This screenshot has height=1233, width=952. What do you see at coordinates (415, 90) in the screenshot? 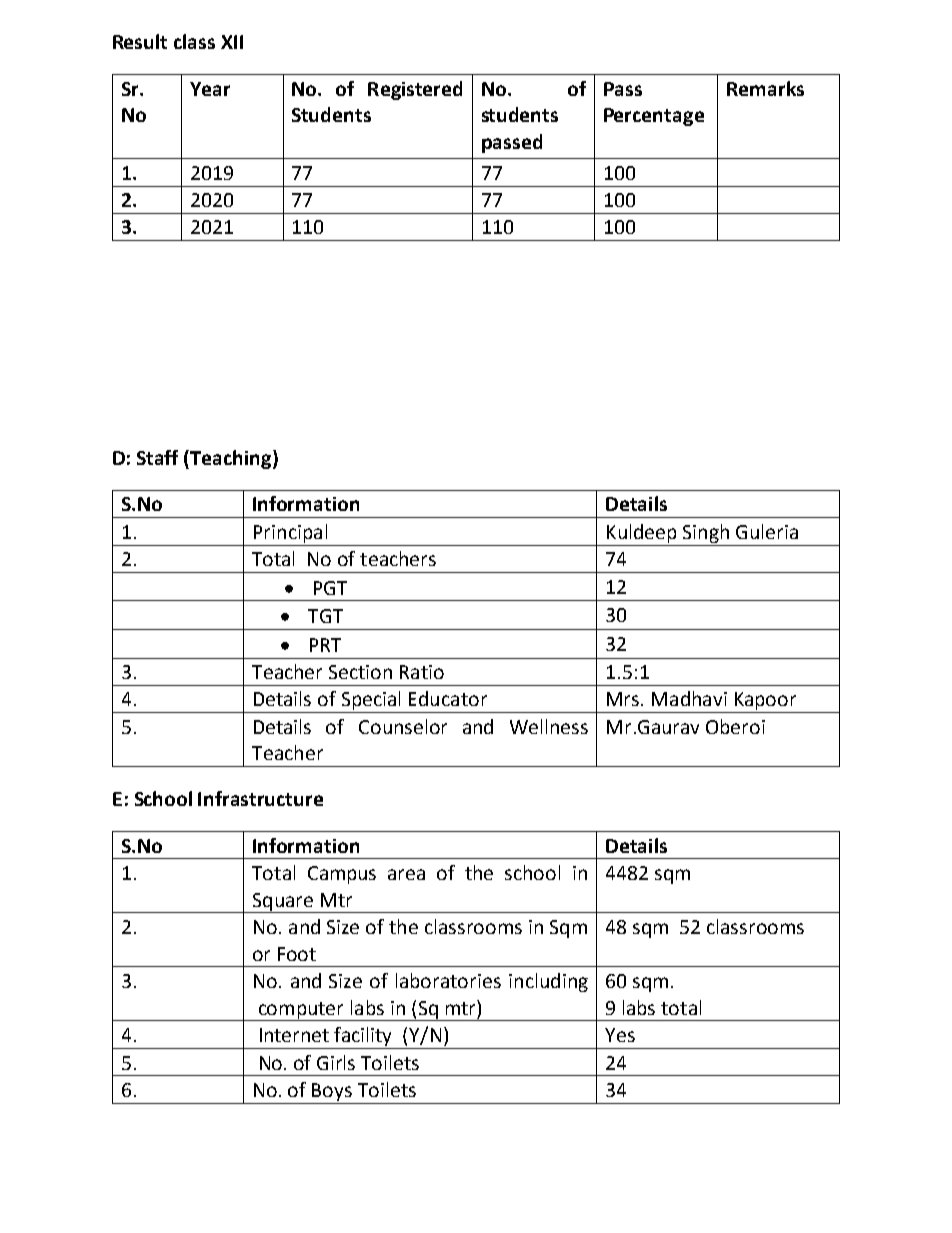
I see `Registered` at bounding box center [415, 90].
